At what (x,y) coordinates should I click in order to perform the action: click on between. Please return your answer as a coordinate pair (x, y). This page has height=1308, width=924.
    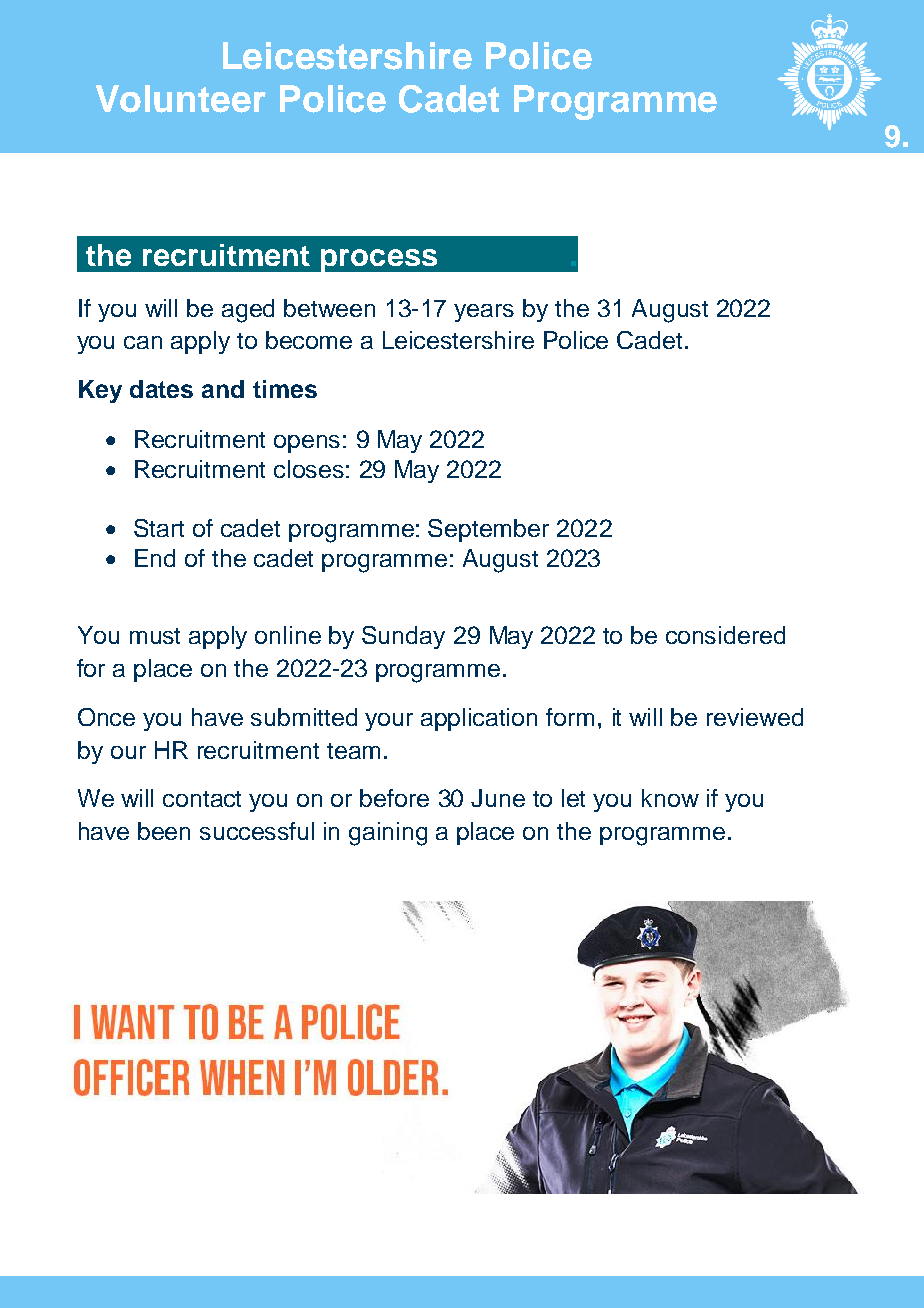
    Looking at the image, I should click on (329, 308).
